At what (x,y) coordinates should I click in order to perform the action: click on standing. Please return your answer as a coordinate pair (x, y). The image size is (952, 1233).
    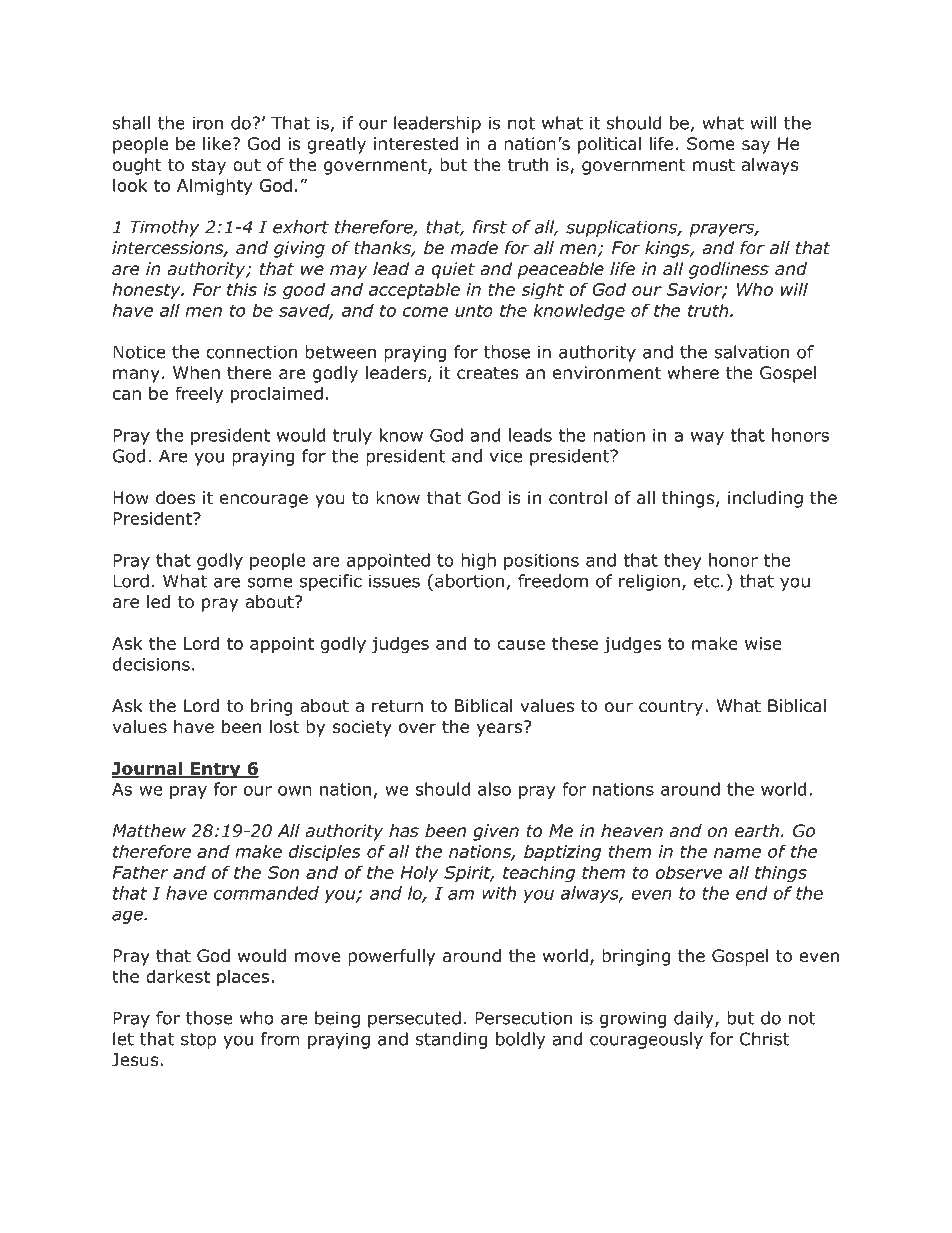
    Looking at the image, I should click on (451, 1040).
